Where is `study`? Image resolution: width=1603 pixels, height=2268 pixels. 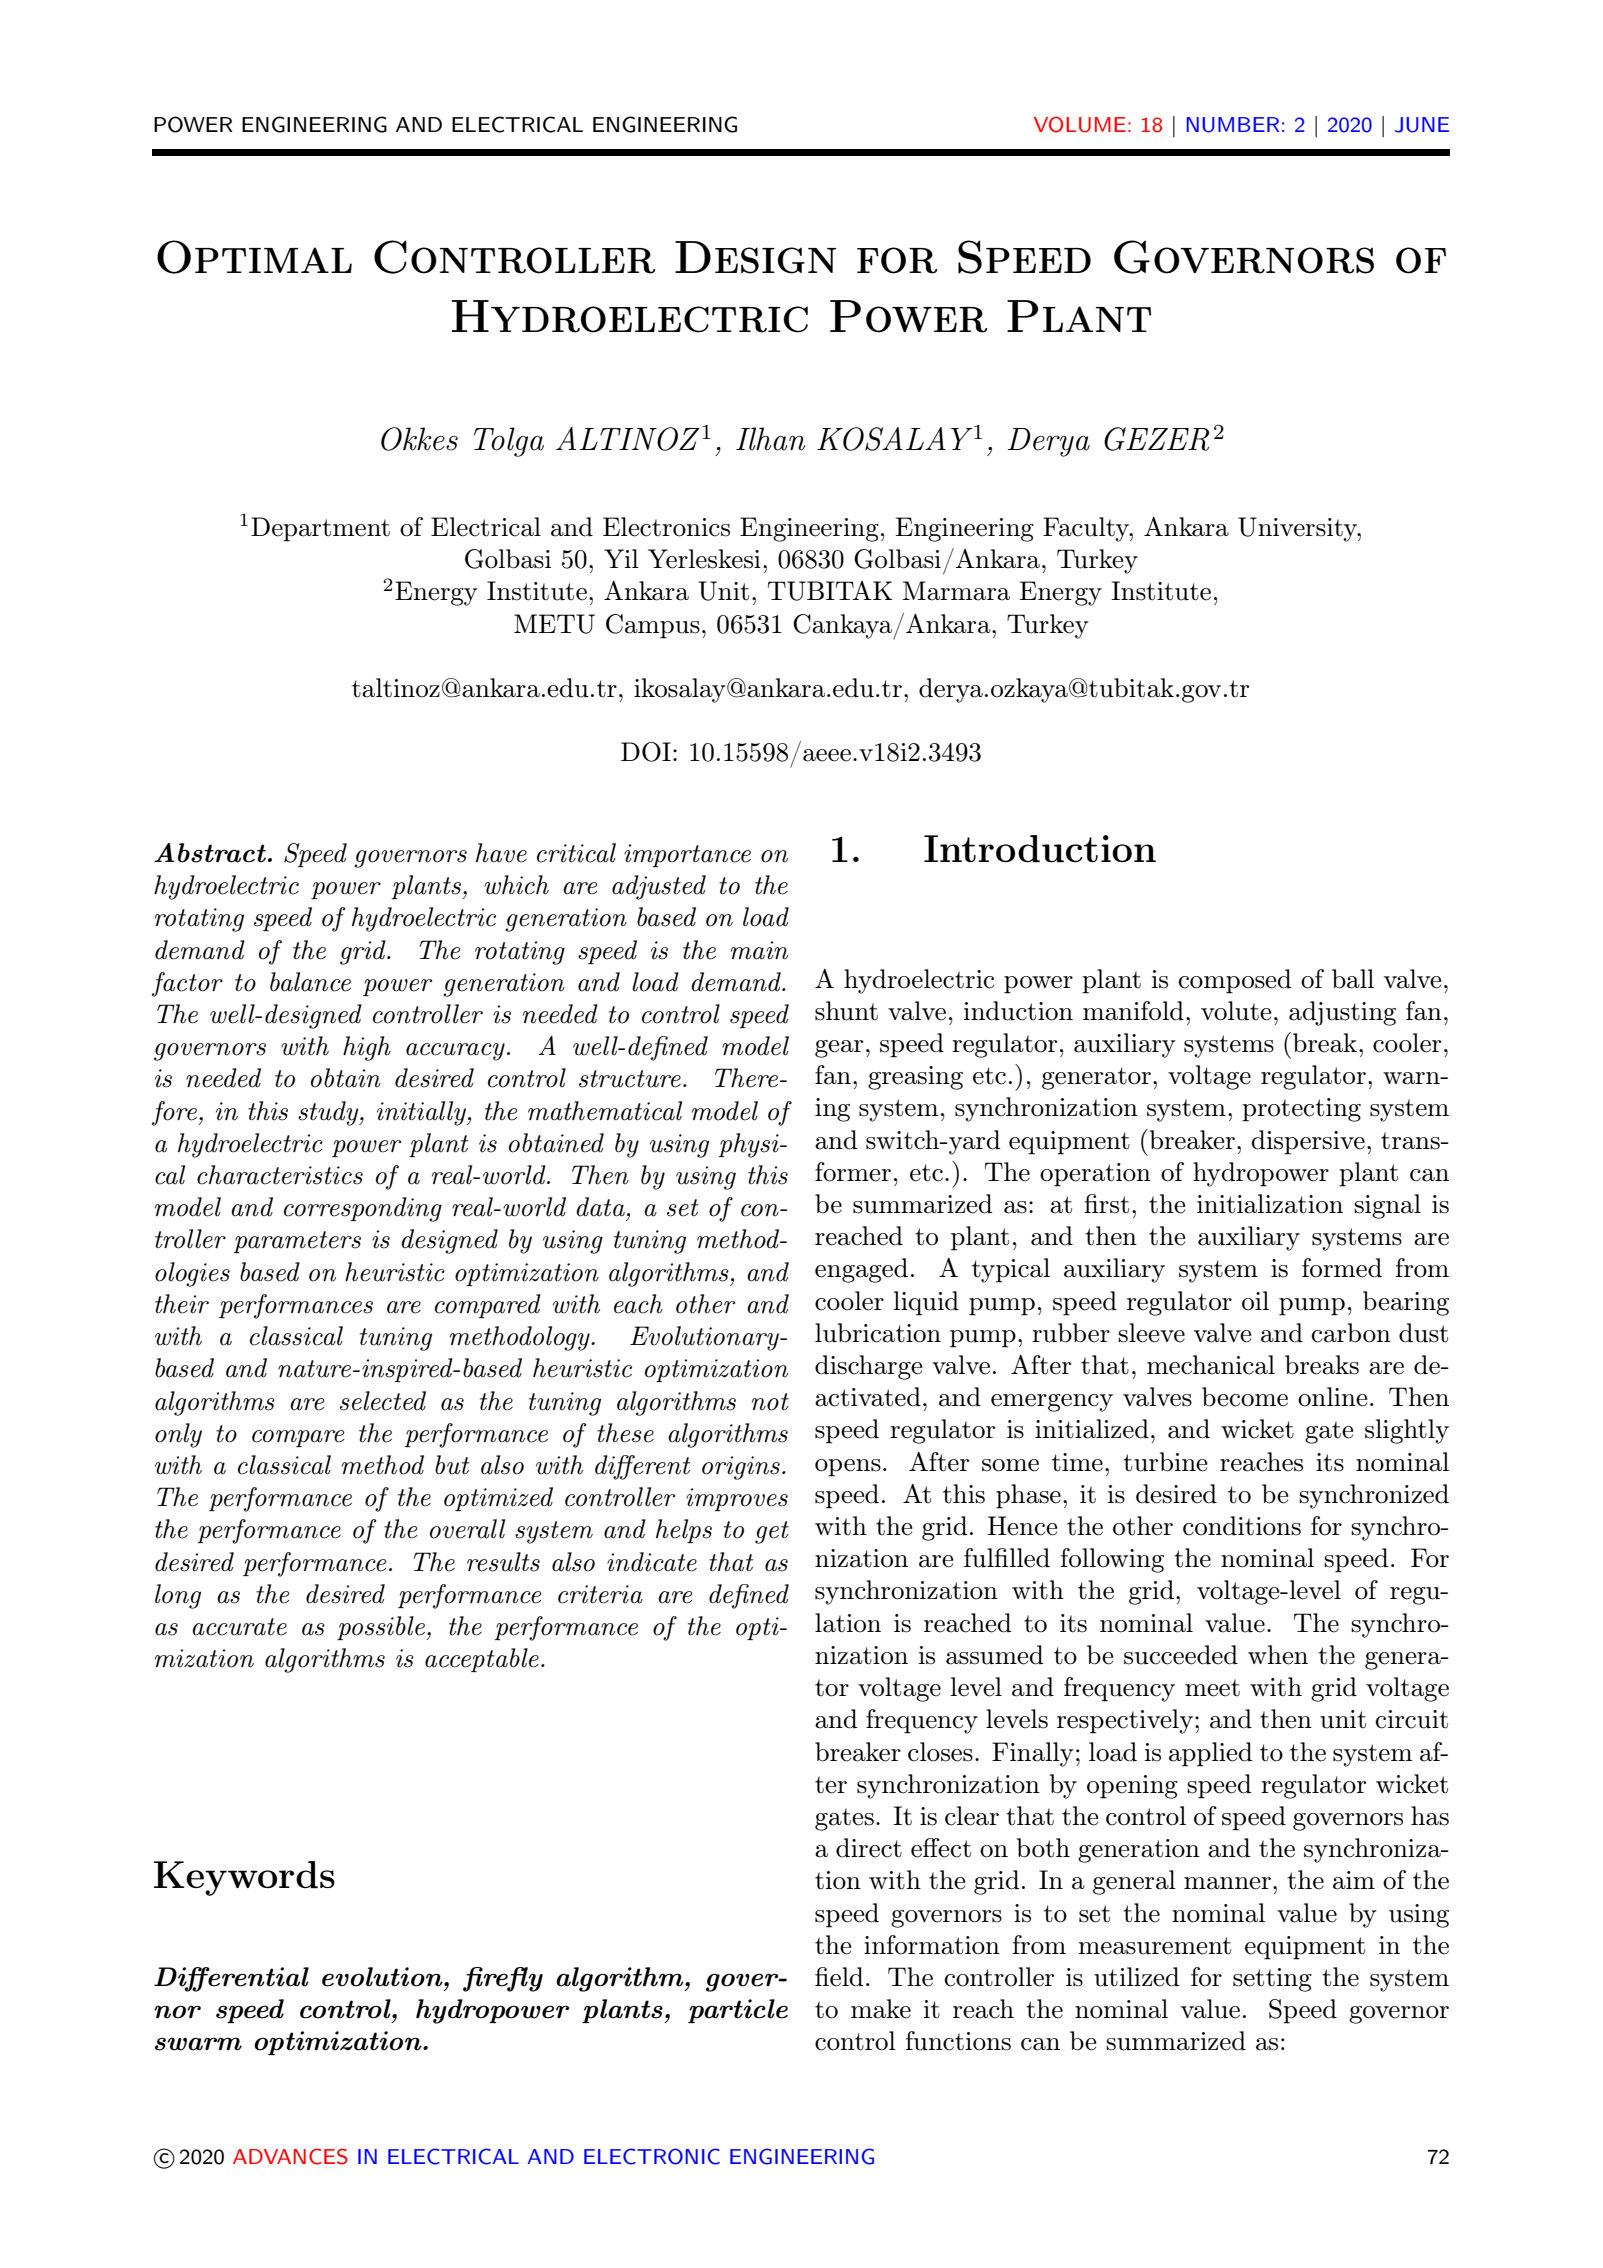 study is located at coordinates (329, 1113).
